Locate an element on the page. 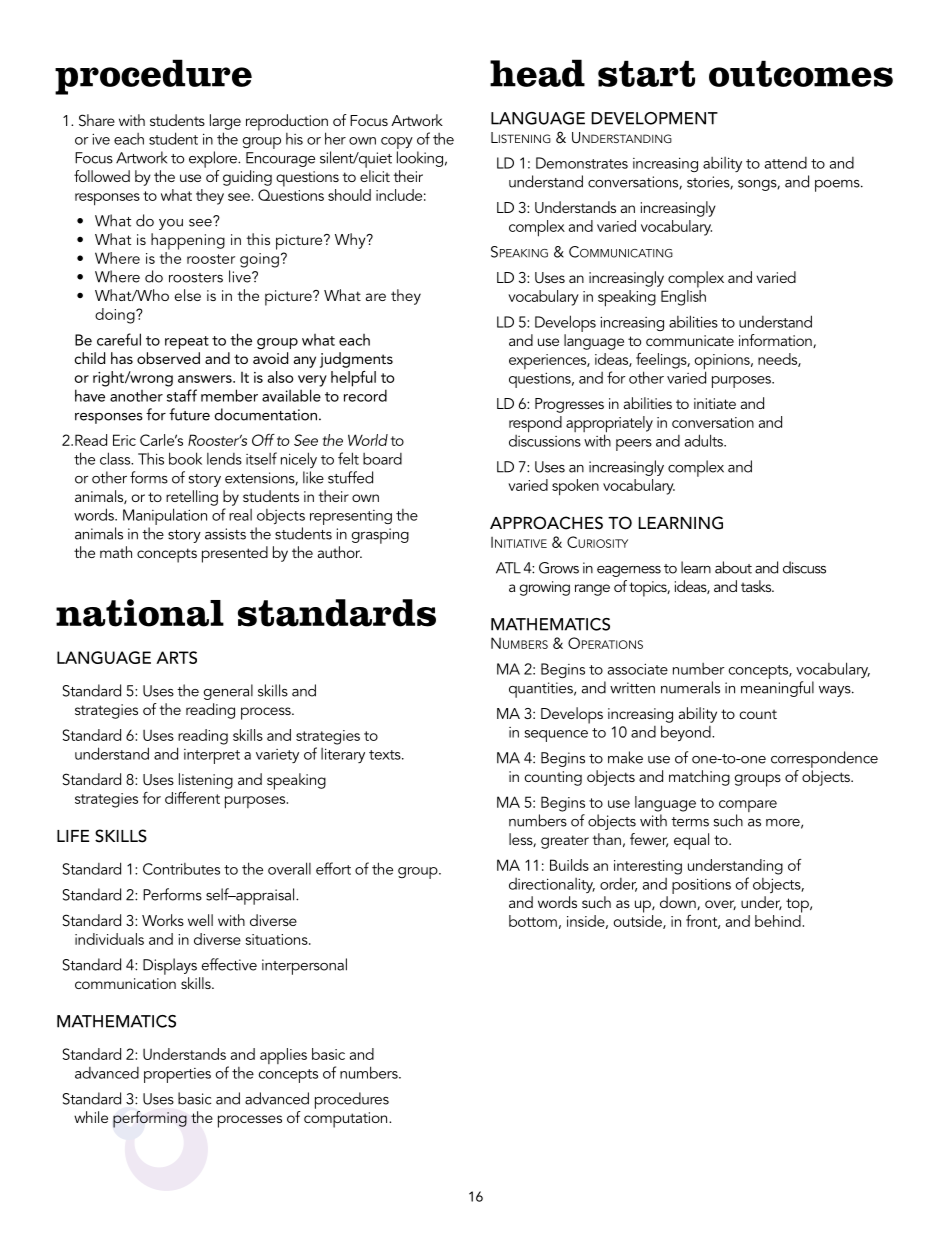 This document has width=952, height=1233. adults is located at coordinates (705, 440).
